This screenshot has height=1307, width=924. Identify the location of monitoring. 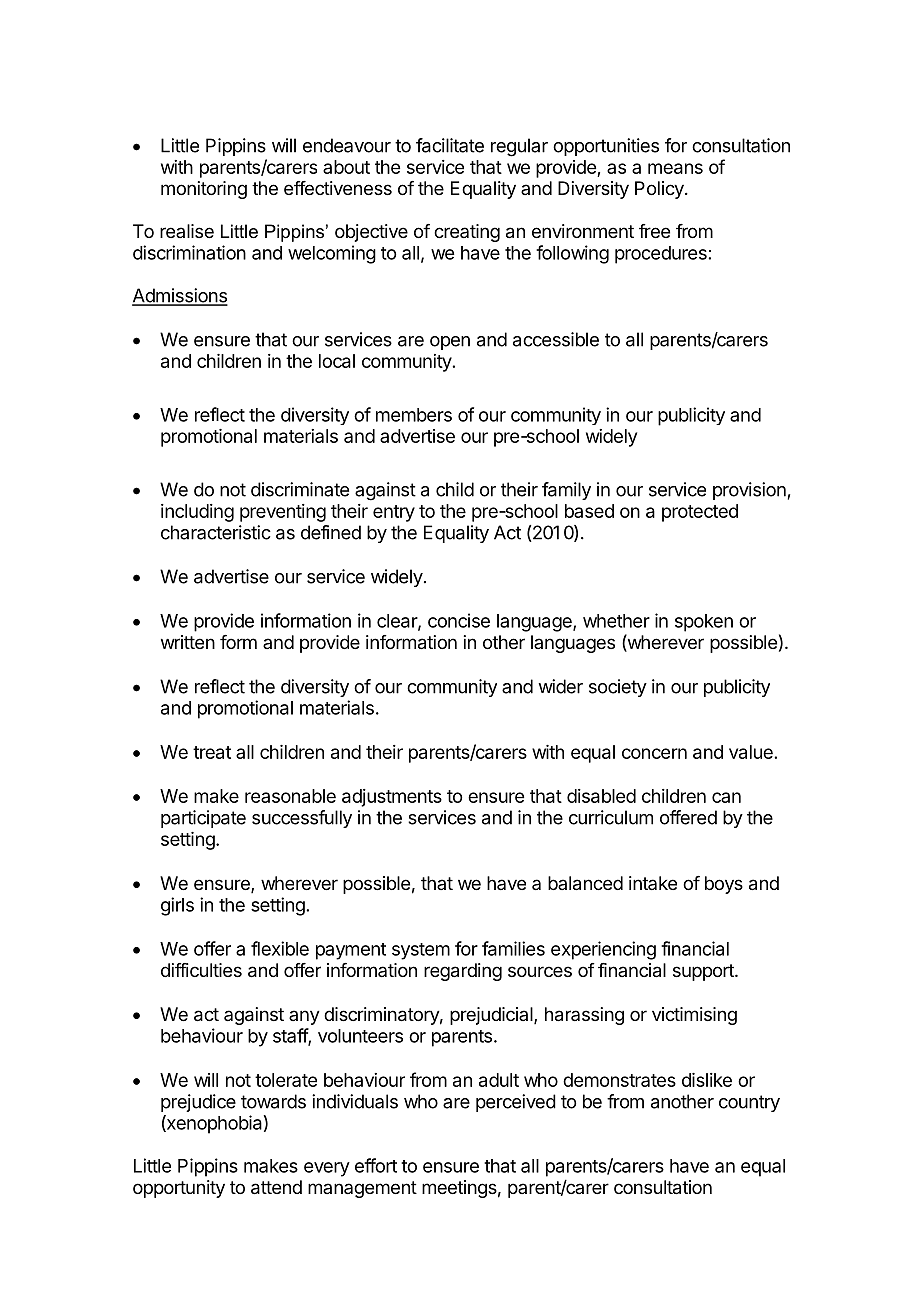
(204, 190).
